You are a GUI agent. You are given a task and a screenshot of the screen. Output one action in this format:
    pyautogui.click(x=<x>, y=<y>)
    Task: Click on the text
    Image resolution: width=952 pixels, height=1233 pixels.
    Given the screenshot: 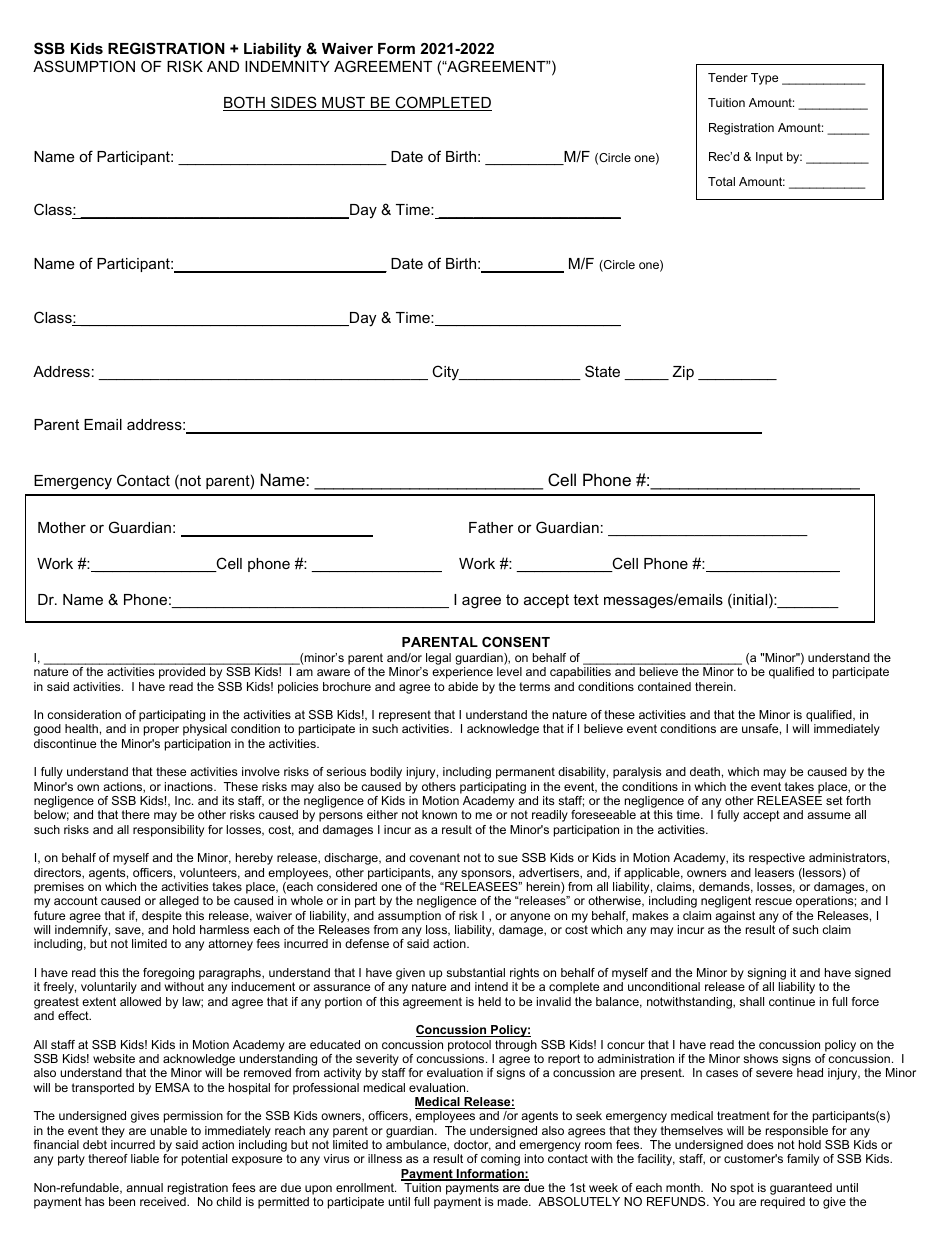 What is the action you would take?
    pyautogui.click(x=586, y=599)
